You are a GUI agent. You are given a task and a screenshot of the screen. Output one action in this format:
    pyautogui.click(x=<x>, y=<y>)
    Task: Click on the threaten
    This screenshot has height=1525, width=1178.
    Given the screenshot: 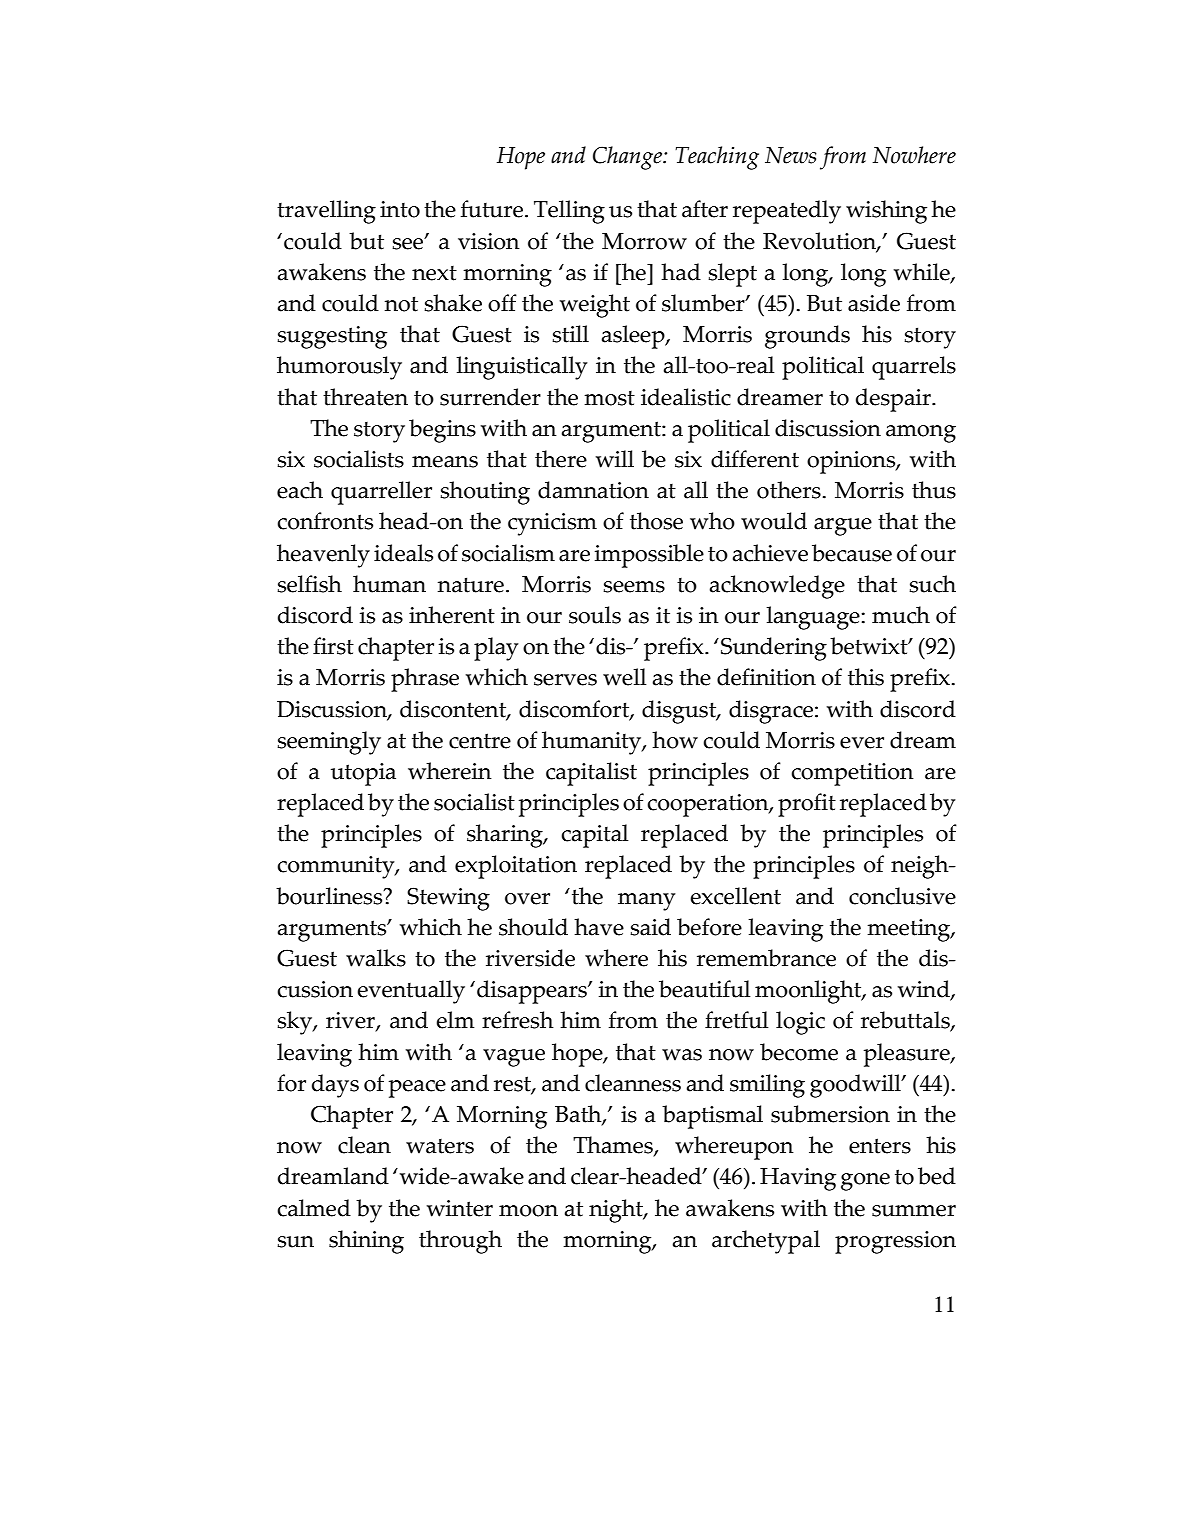 What is the action you would take?
    pyautogui.click(x=365, y=397)
